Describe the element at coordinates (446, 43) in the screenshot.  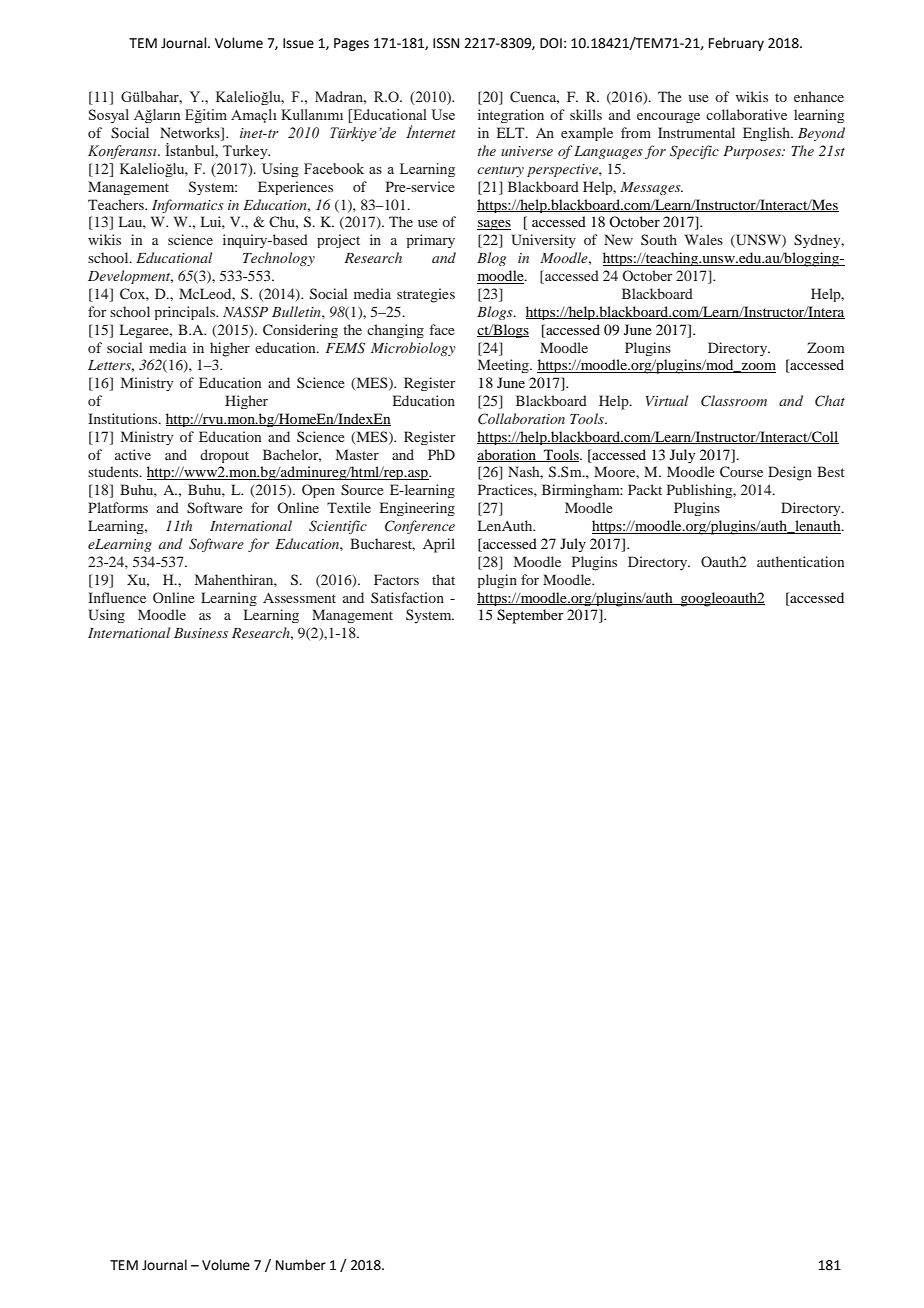
I see `ISSN` at that location.
